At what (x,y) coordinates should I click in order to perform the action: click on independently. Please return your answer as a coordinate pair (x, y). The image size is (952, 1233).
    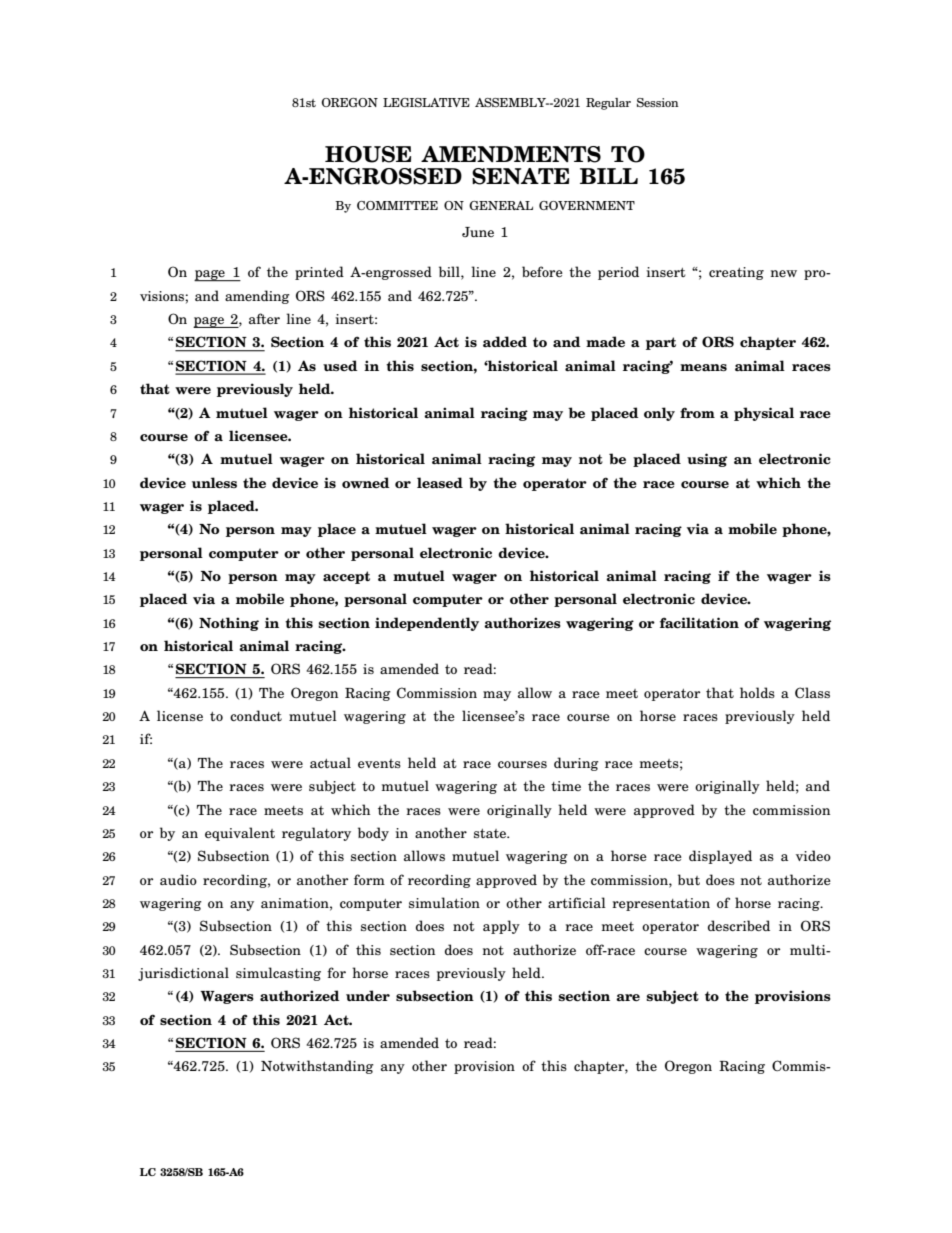
    Looking at the image, I should click on (427, 624).
